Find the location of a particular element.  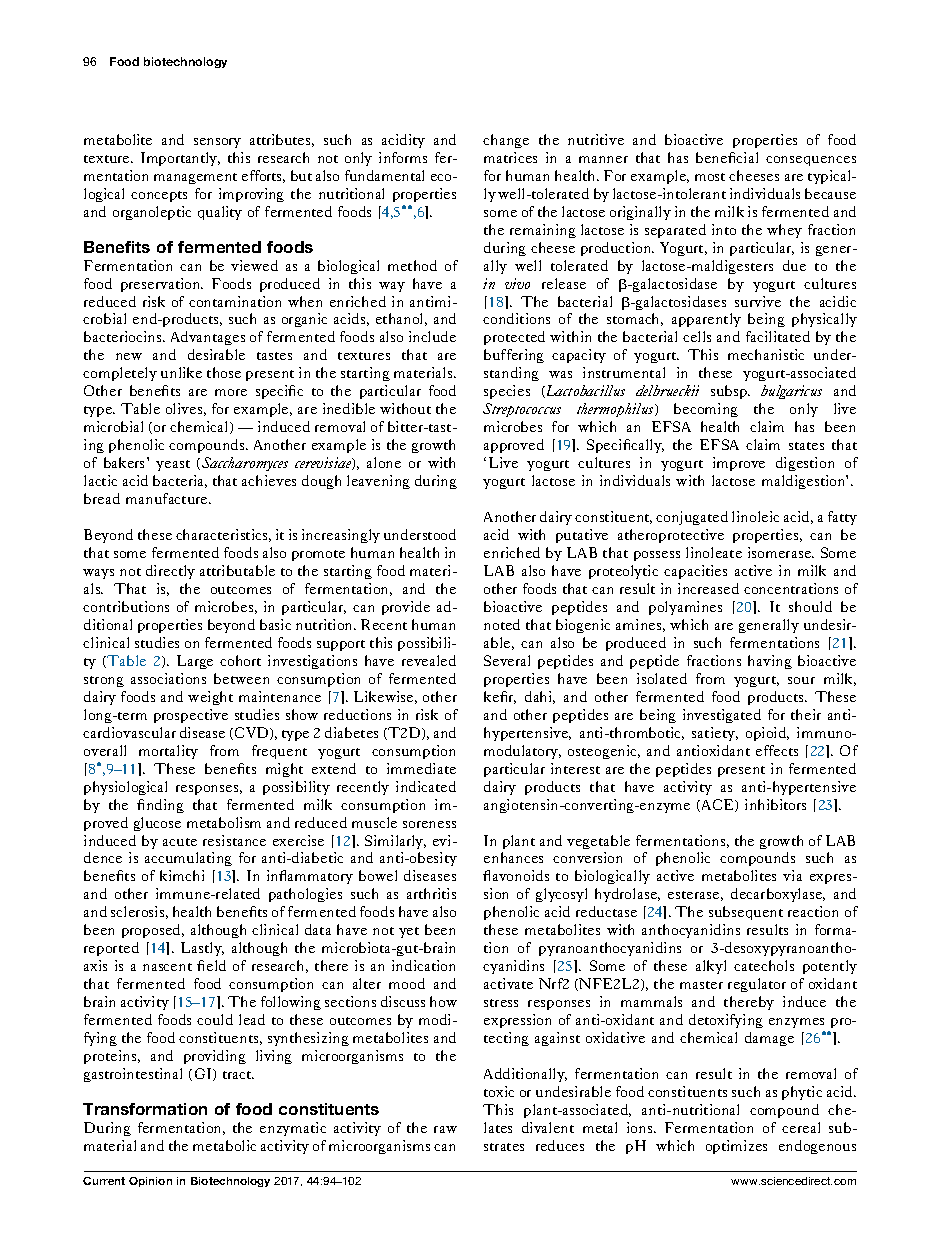

raw is located at coordinates (445, 1129).
